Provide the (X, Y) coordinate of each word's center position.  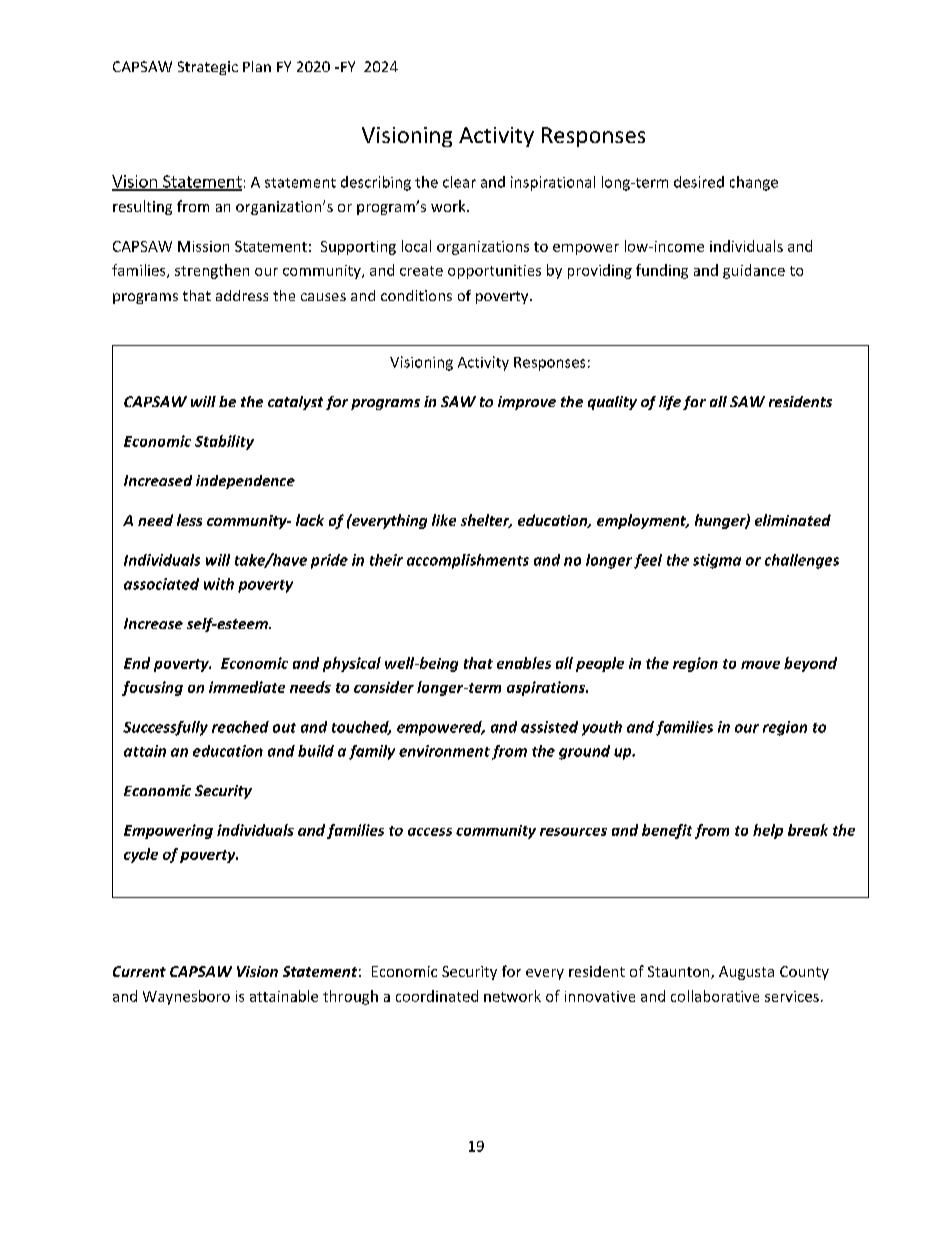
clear (459, 182)
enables (524, 663)
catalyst (295, 403)
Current (139, 971)
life (670, 403)
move (760, 665)
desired (699, 182)
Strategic (208, 68)
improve (527, 403)
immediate (247, 687)
